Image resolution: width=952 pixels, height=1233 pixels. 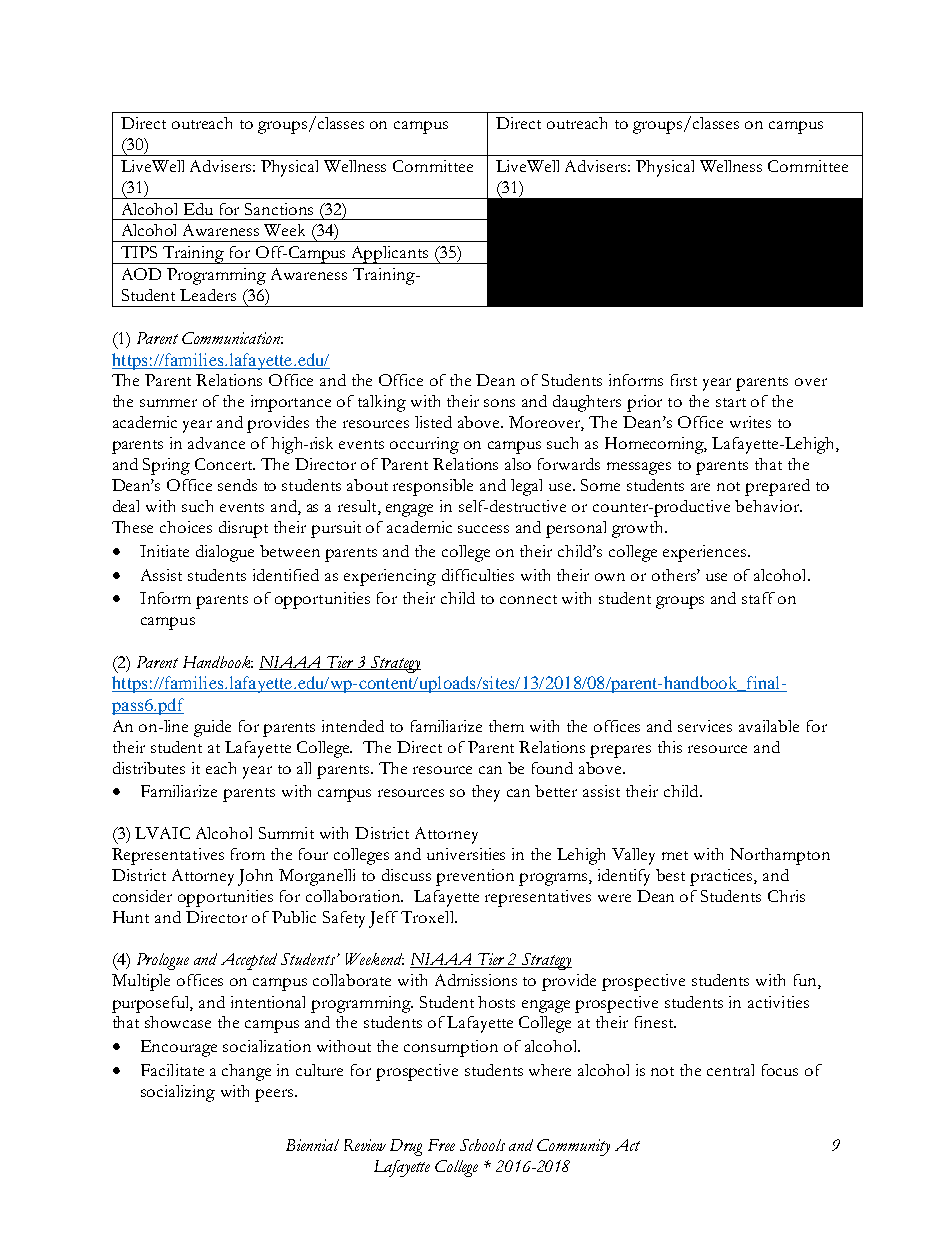 What do you see at coordinates (139, 252) in the page?
I see `TIPS` at bounding box center [139, 252].
